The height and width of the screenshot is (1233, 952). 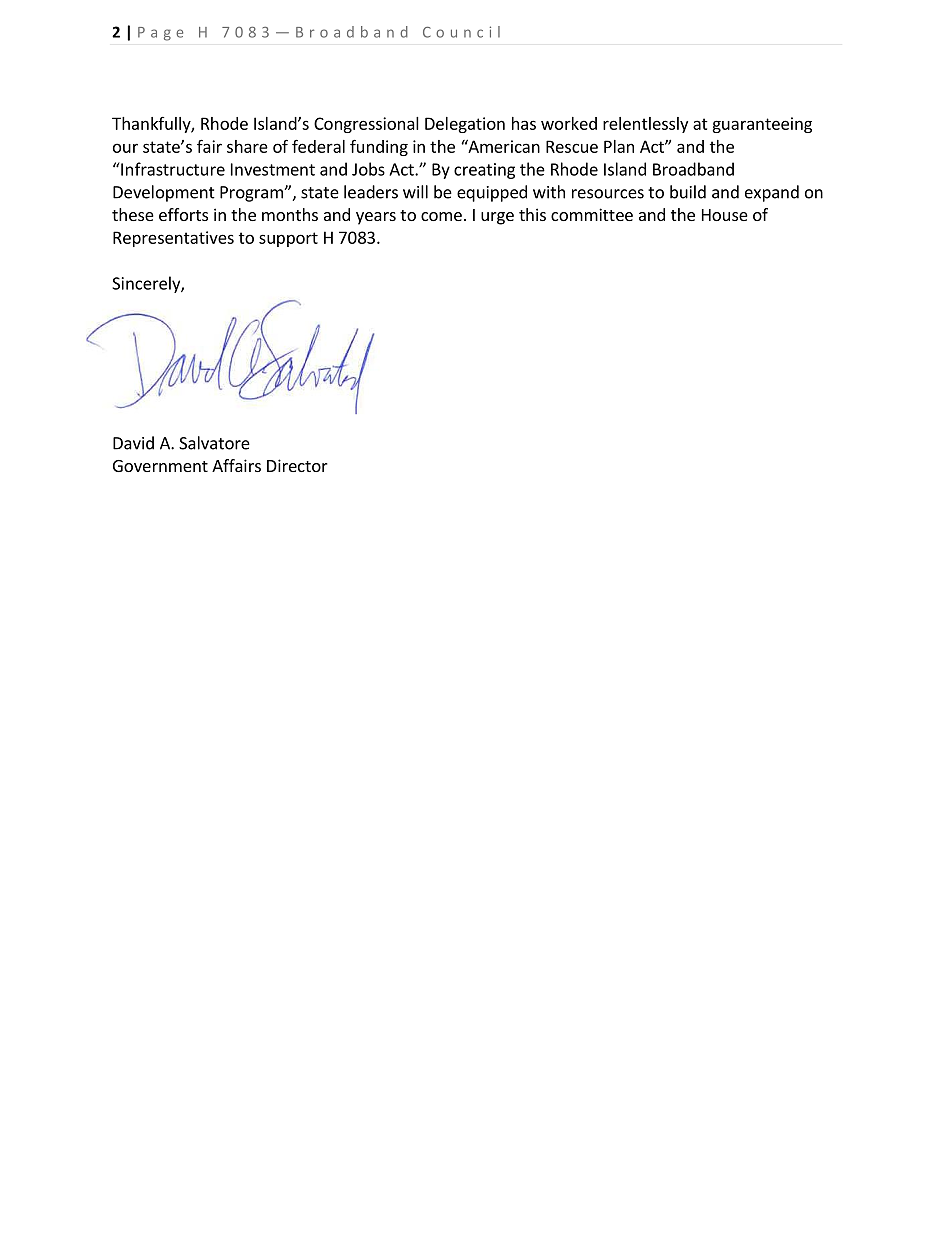 What do you see at coordinates (247, 146) in the screenshot?
I see `share` at bounding box center [247, 146].
